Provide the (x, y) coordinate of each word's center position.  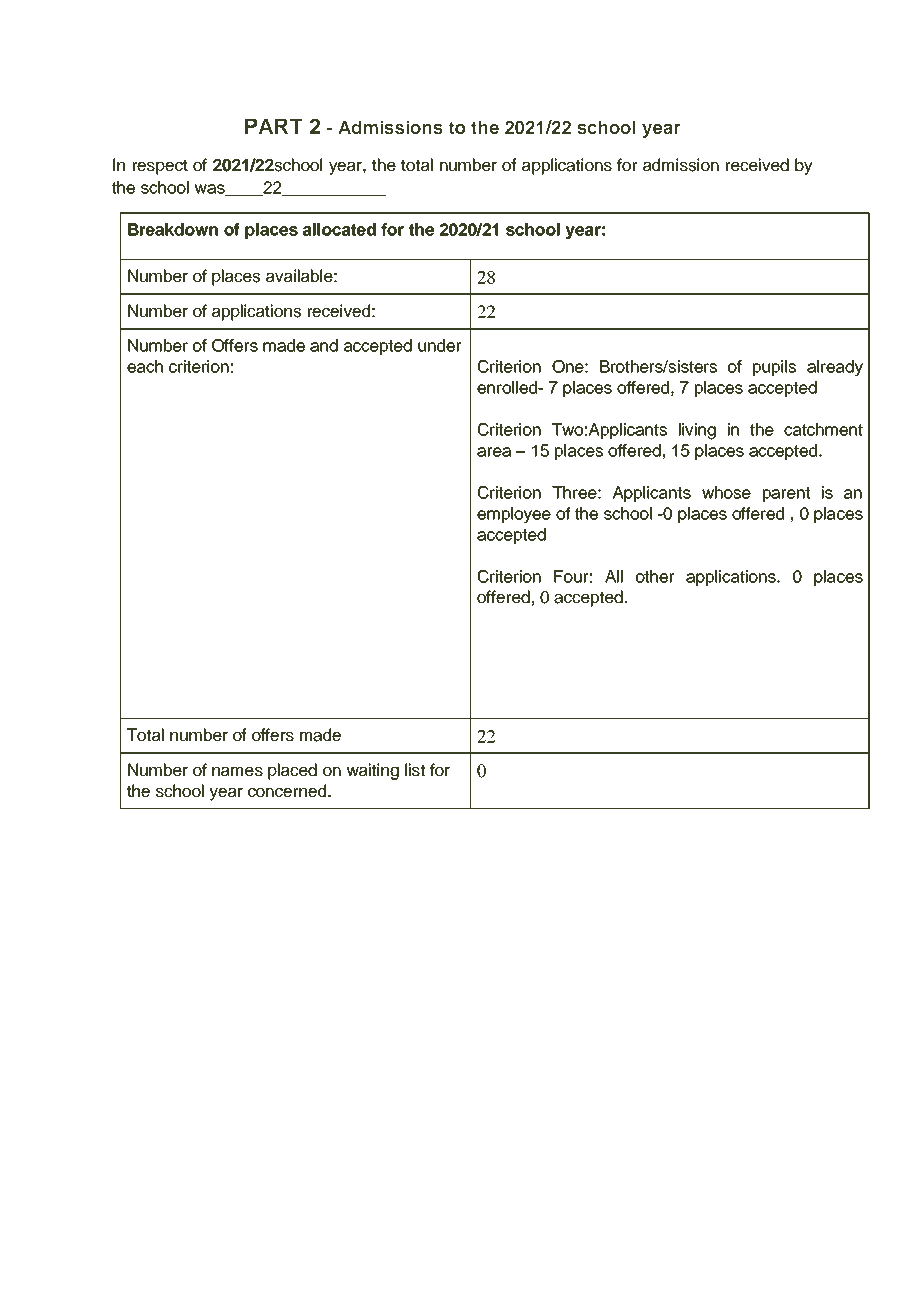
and (324, 345)
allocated (339, 229)
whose (726, 492)
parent (786, 494)
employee (514, 515)
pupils (774, 368)
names (237, 772)
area (494, 452)
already (835, 368)
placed (292, 771)
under (439, 345)
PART (274, 126)
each (145, 366)
